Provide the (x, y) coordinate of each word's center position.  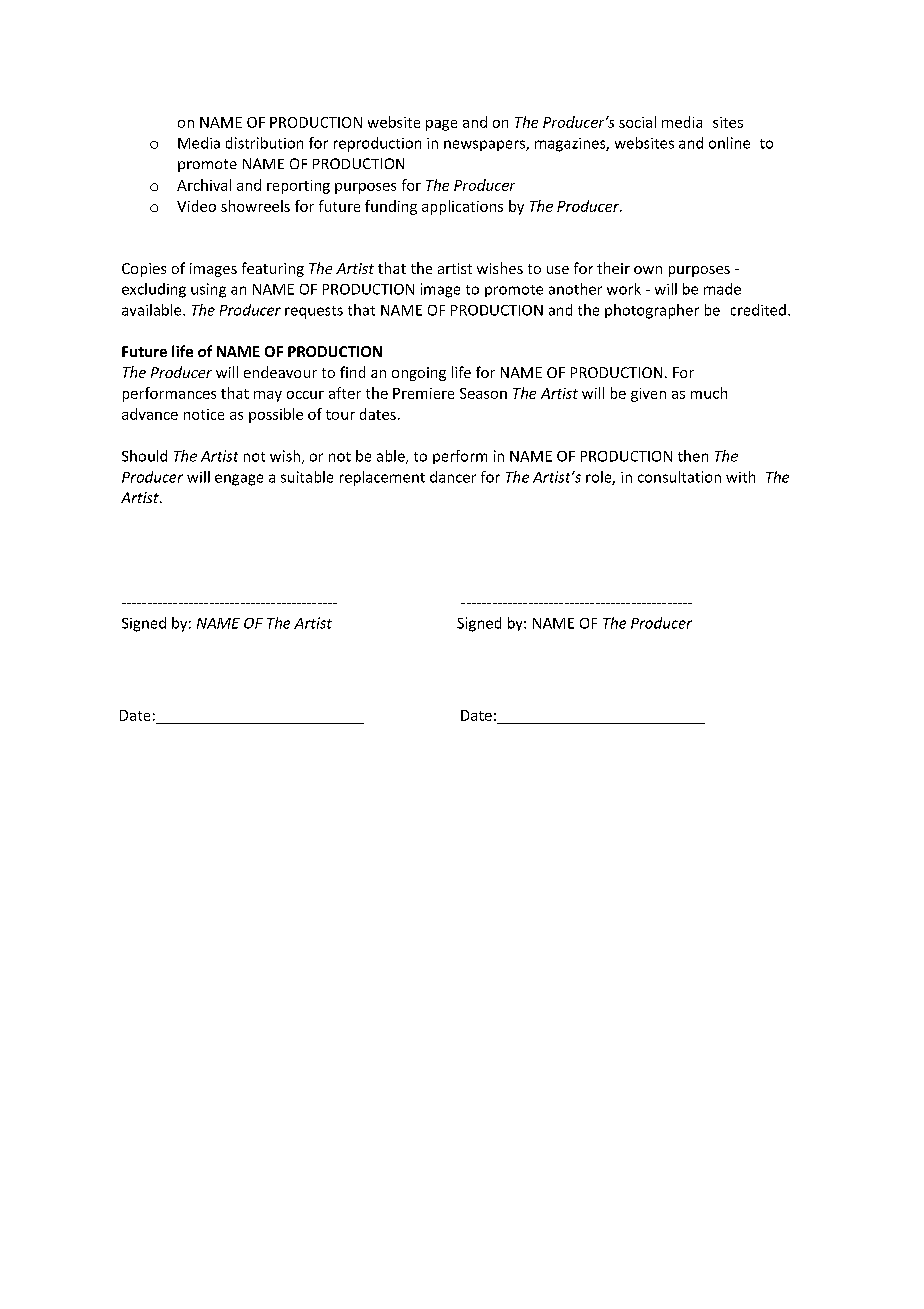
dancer (453, 477)
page (441, 125)
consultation (679, 477)
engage (239, 480)
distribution (264, 143)
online (729, 143)
